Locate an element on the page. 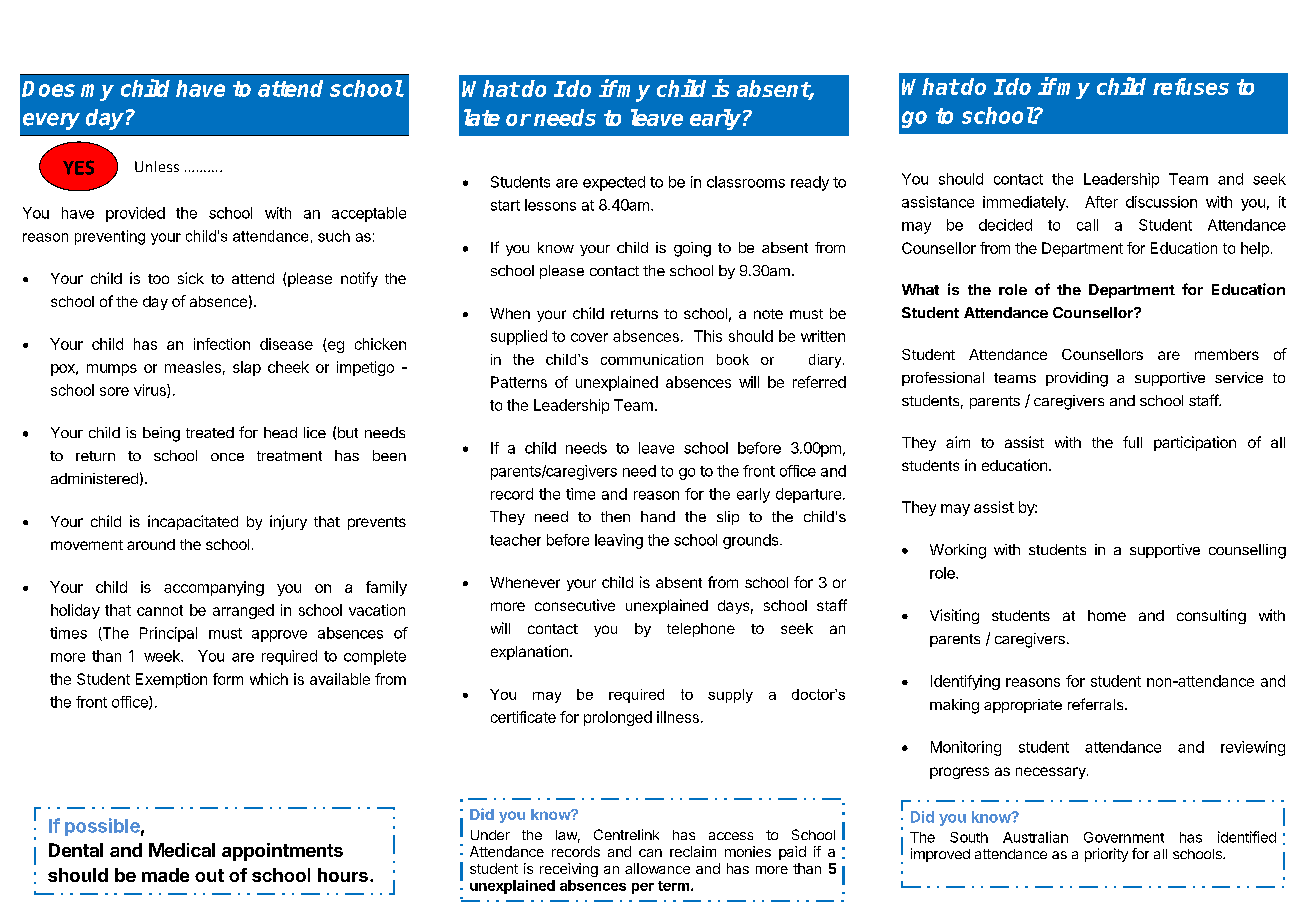  allowance is located at coordinates (657, 868).
